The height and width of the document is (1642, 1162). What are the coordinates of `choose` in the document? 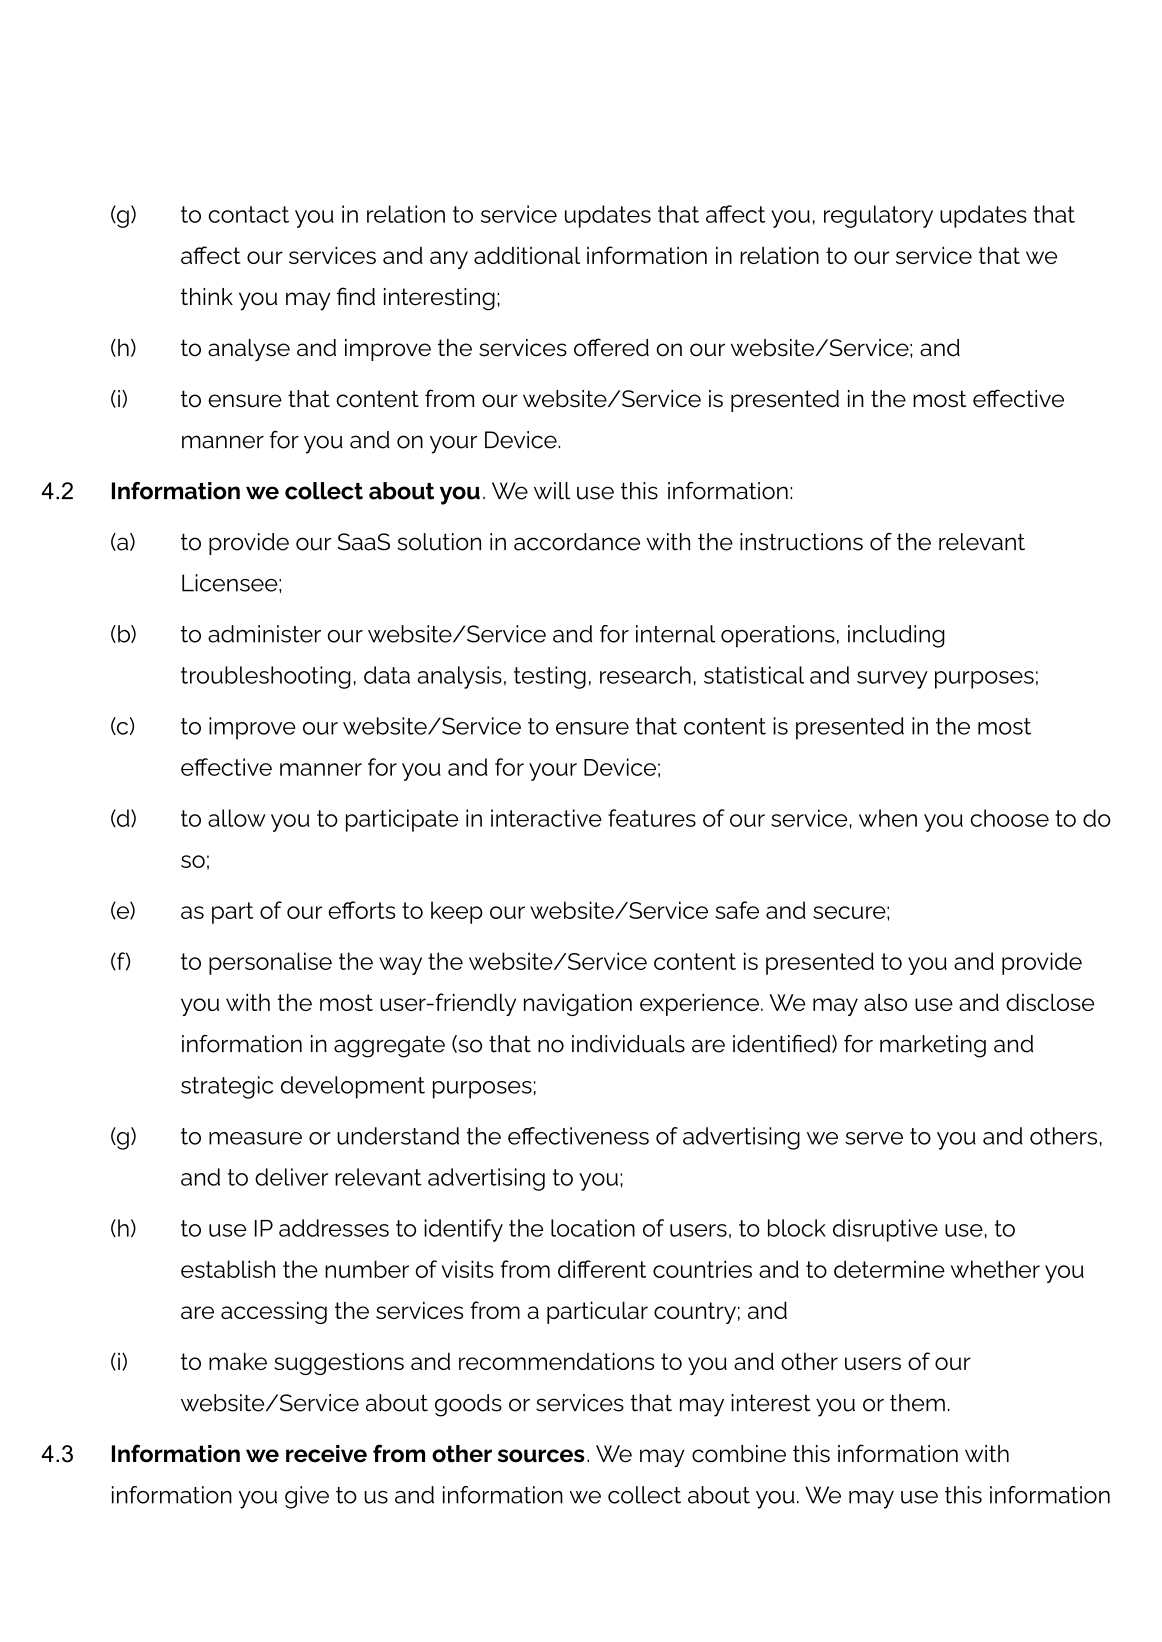 It's located at (1009, 818).
